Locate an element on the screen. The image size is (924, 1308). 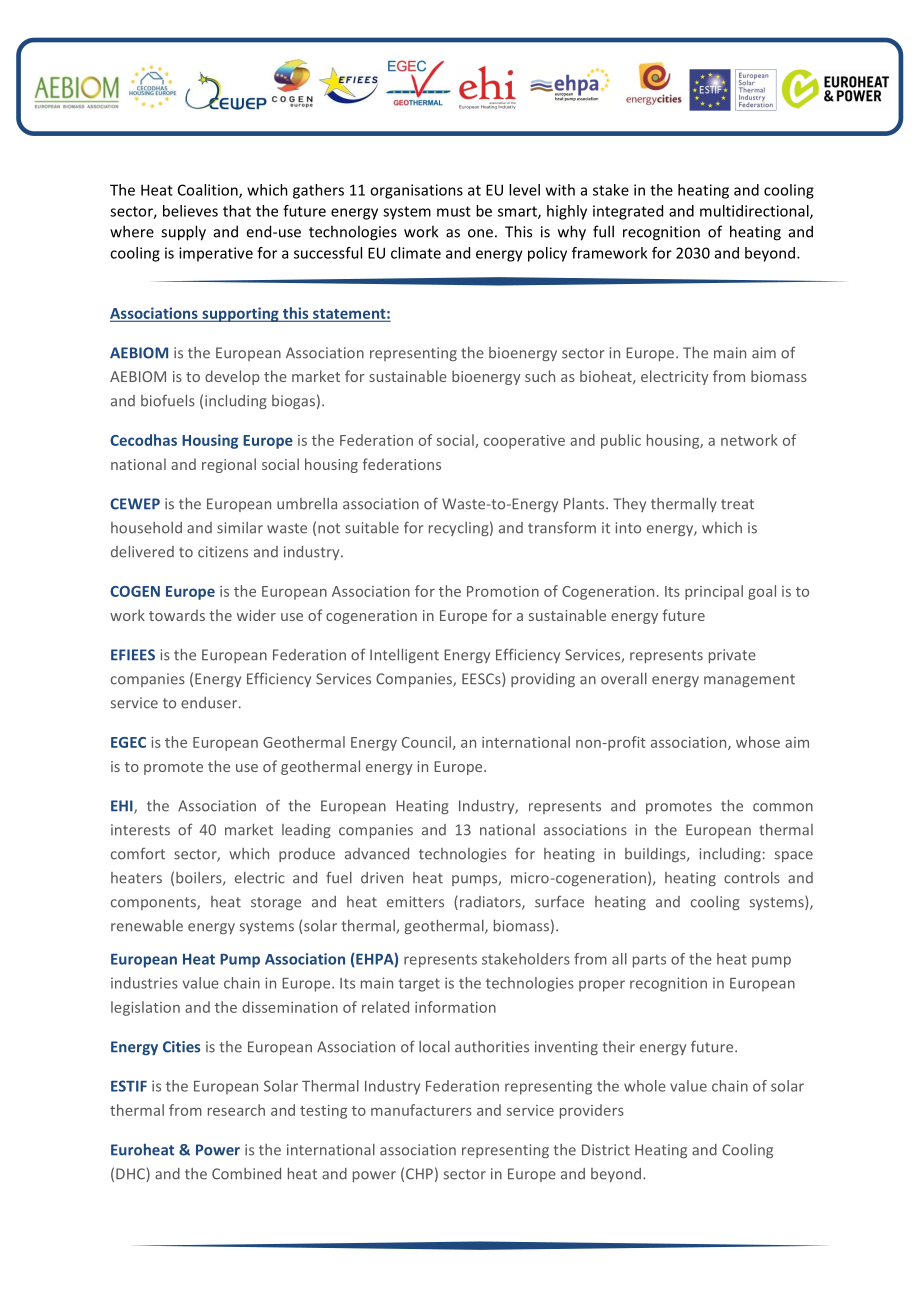
must is located at coordinates (454, 211).
